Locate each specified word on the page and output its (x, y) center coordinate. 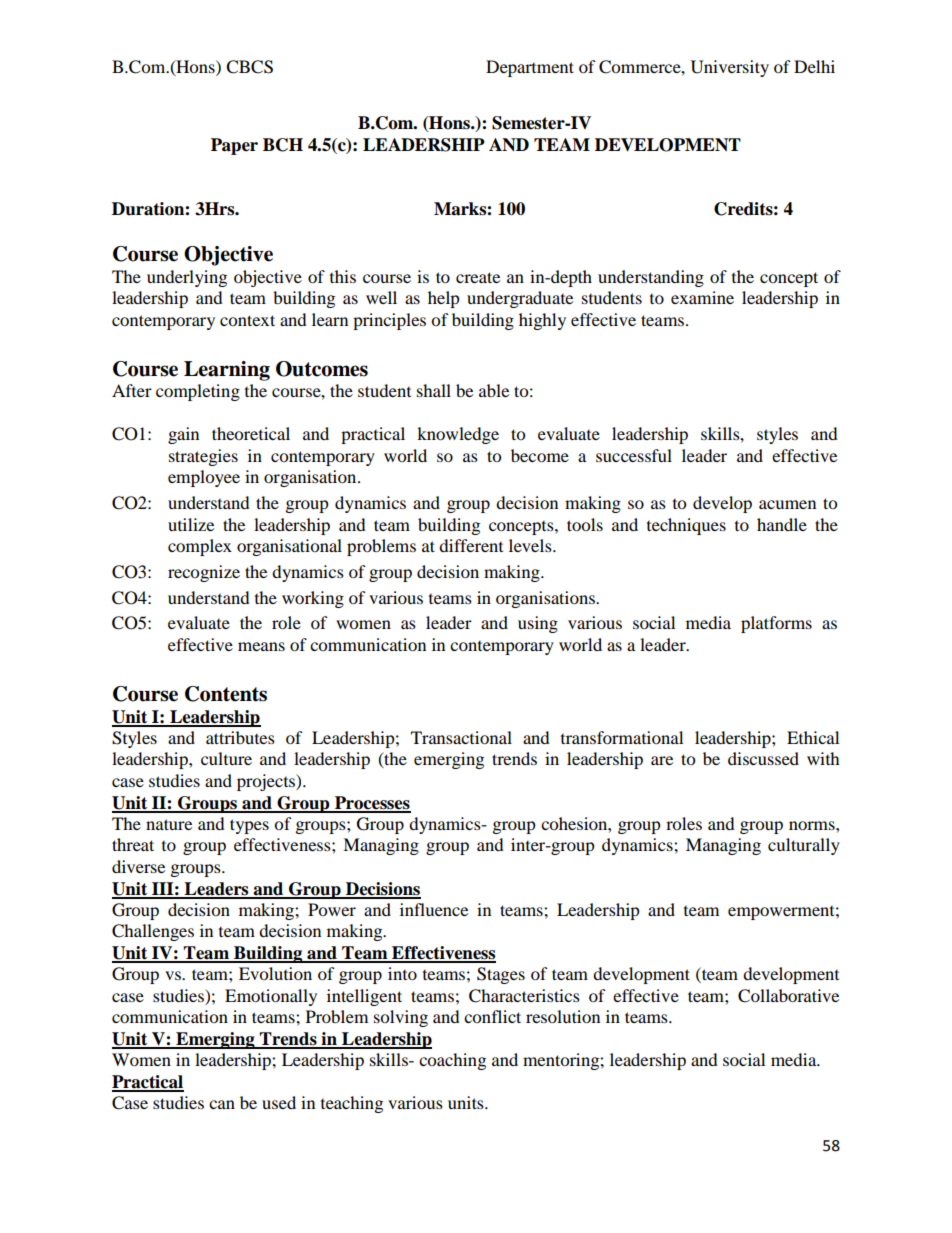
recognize (204, 573)
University (730, 68)
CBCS (249, 67)
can (222, 1104)
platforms (776, 624)
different (471, 545)
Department (530, 68)
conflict (492, 1016)
